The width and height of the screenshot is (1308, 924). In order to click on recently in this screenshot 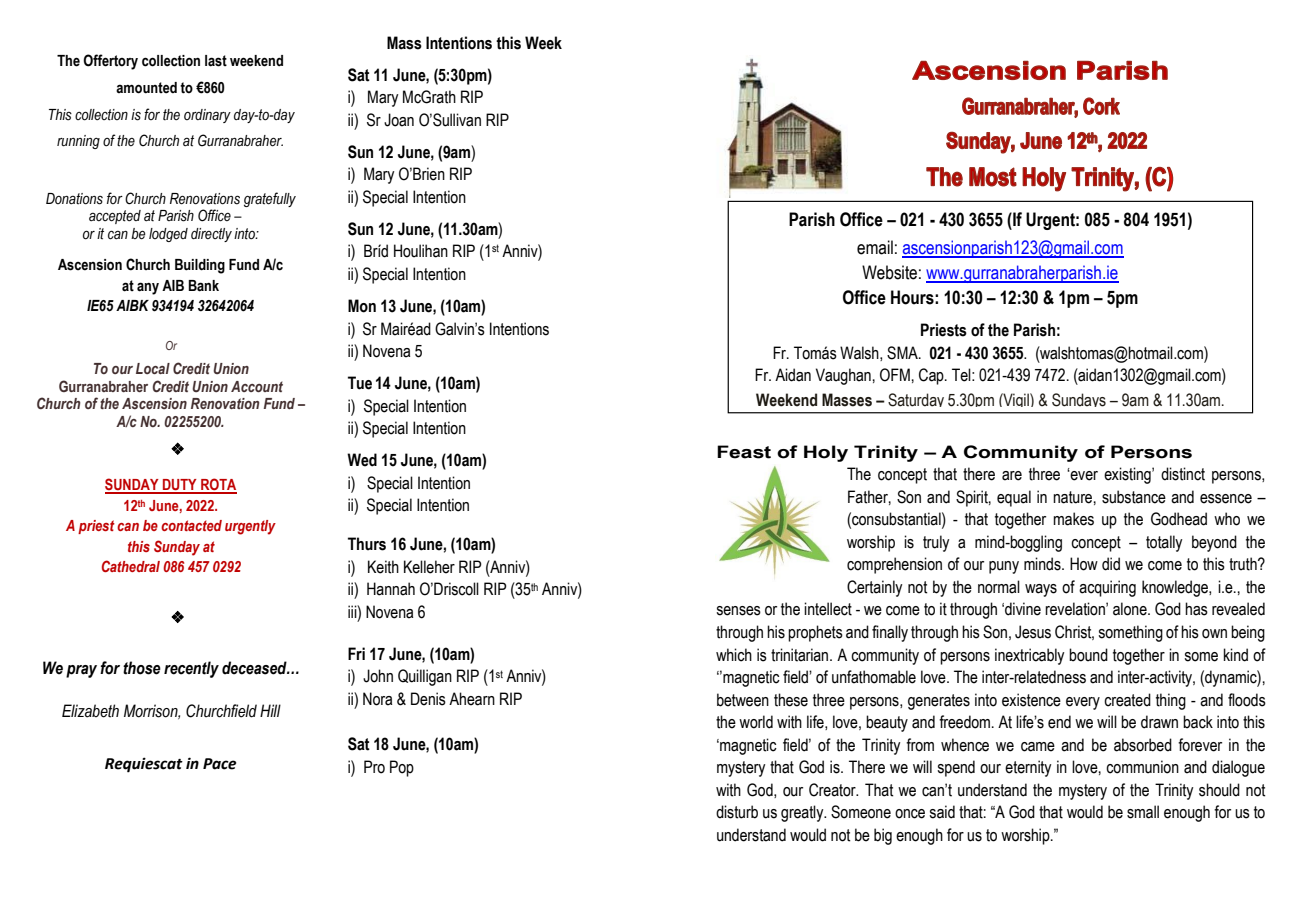, I will do `click(191, 669)`.
